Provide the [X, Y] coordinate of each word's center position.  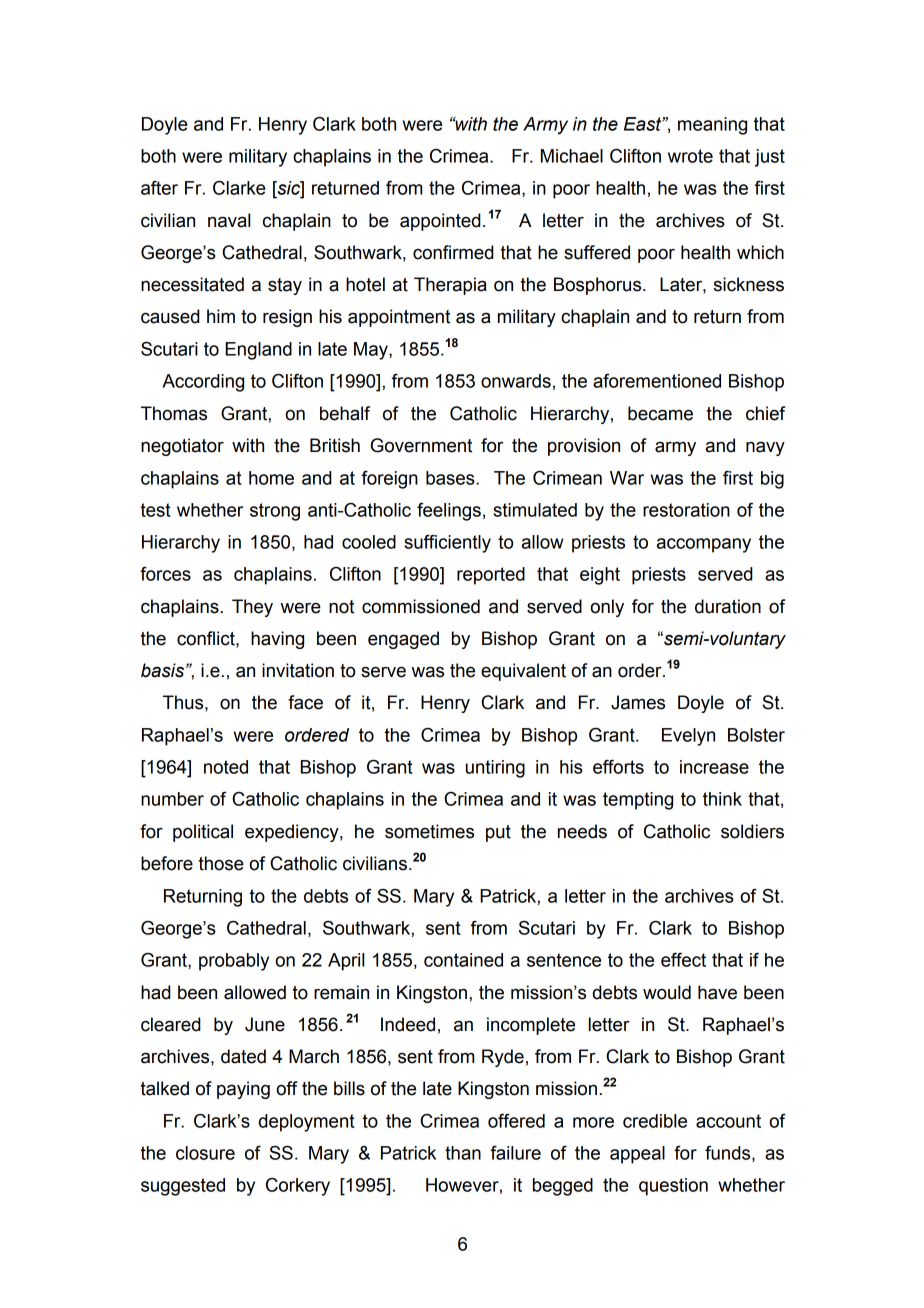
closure [205, 1153]
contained [463, 960]
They [252, 608]
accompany [704, 545]
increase [714, 767]
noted [226, 767]
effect [683, 960]
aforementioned [657, 381]
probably [234, 962]
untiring [495, 769]
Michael [572, 156]
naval [229, 220]
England [258, 351]
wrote [690, 156]
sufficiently [447, 544]
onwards [516, 381]
